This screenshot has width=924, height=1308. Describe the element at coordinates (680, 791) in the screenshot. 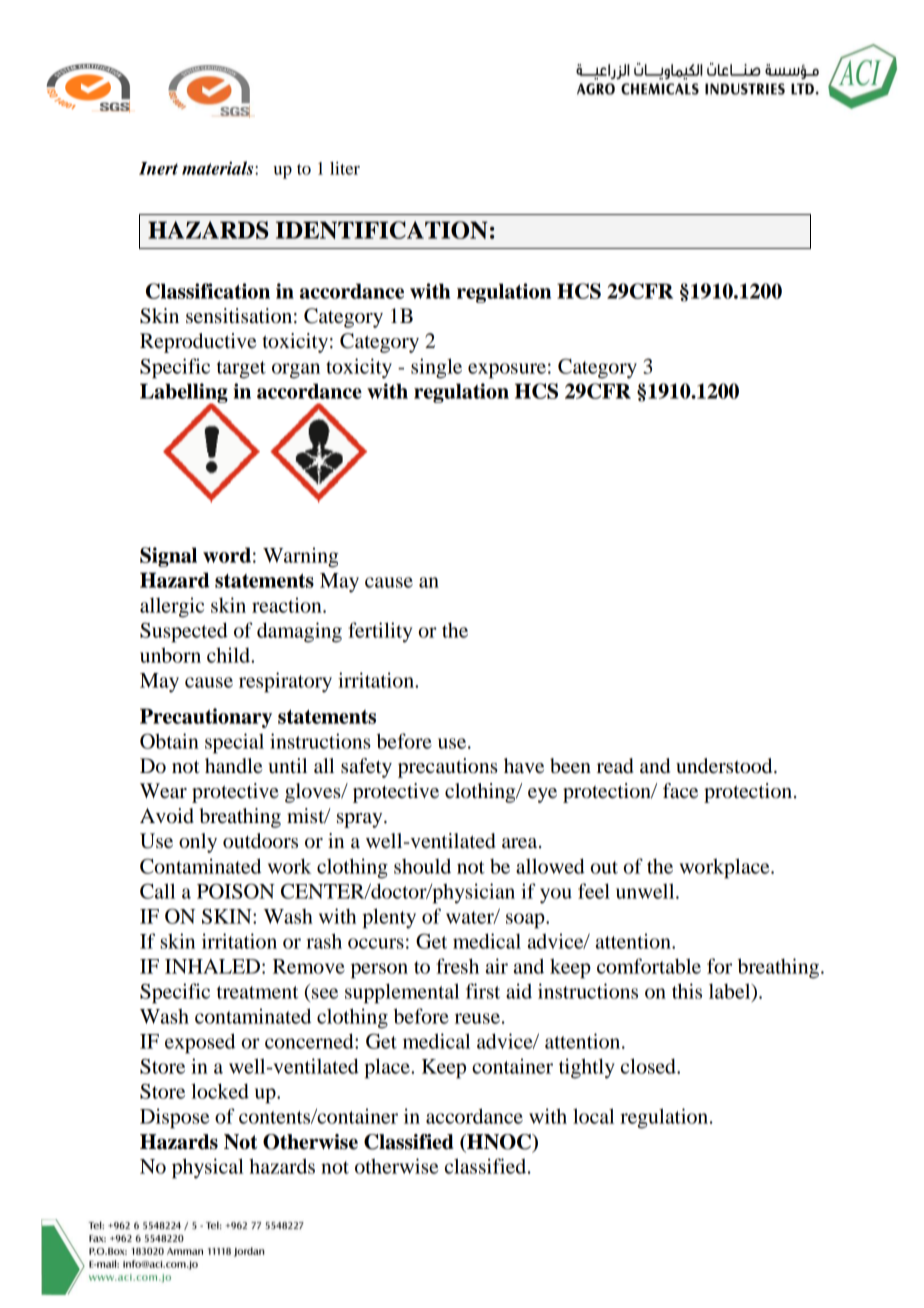

I see `face` at that location.
